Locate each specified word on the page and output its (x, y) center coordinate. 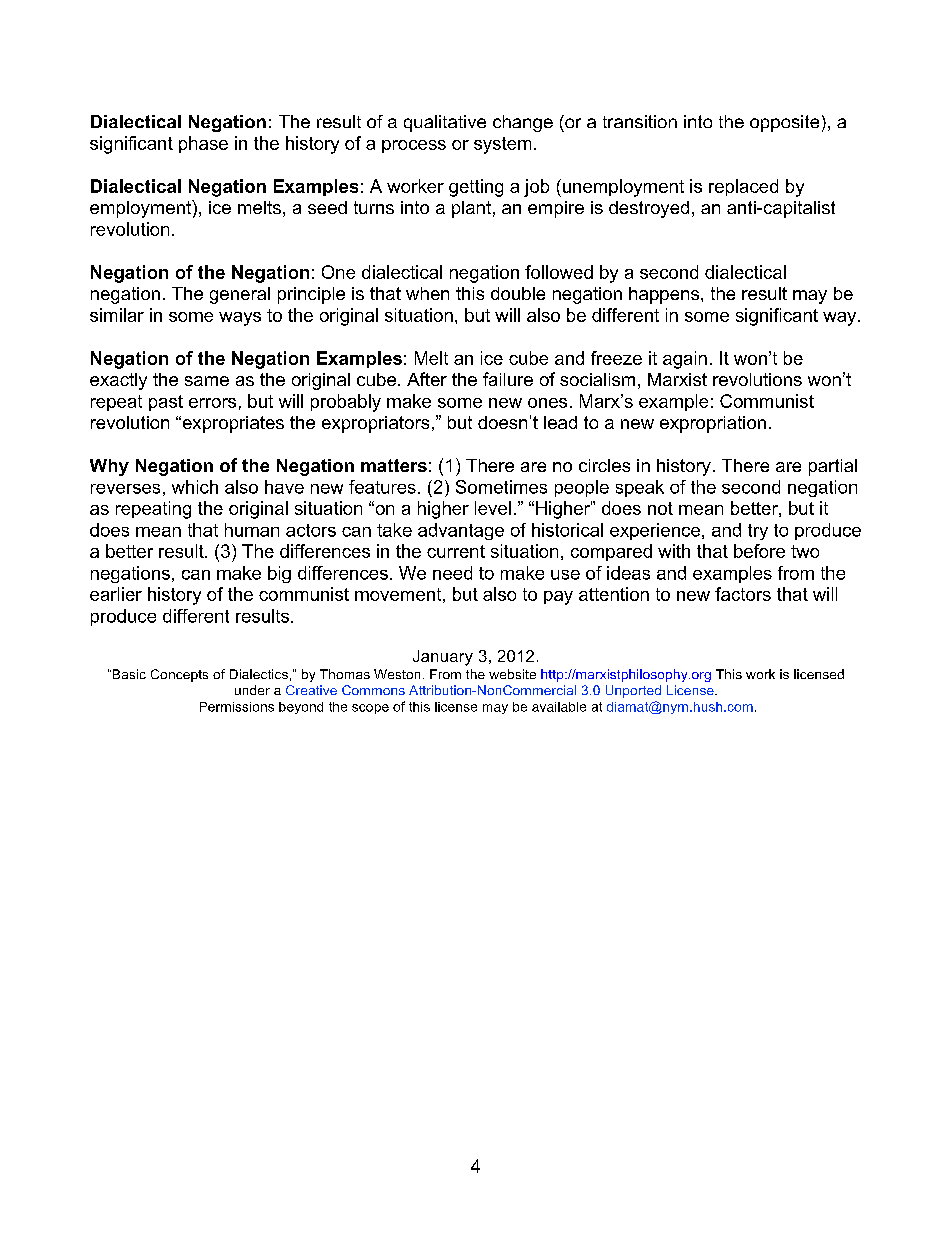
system (502, 145)
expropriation (713, 424)
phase (203, 144)
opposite (784, 123)
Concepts (179, 675)
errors (212, 403)
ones (547, 403)
